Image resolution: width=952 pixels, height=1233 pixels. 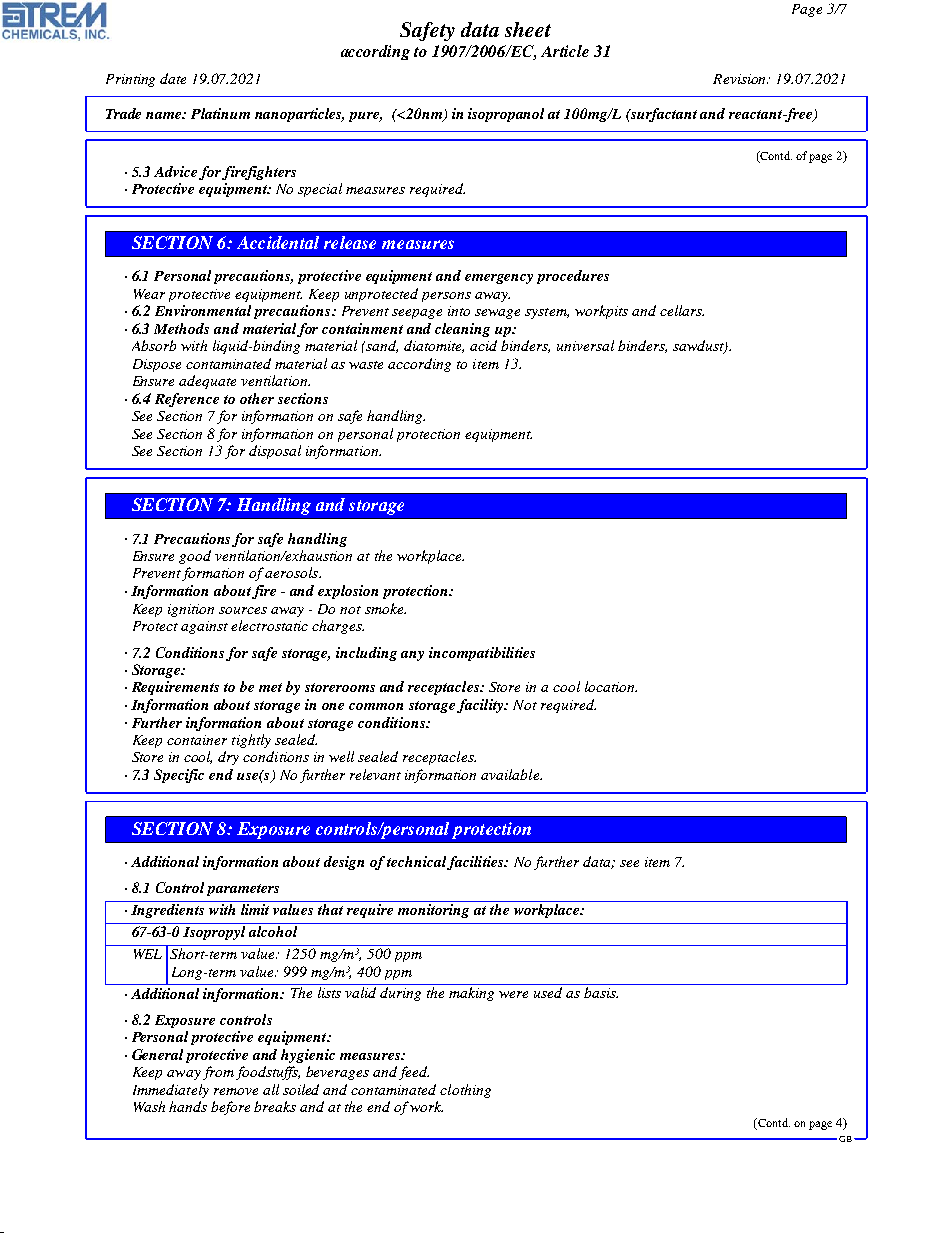 I want to click on persons, so click(x=446, y=297).
